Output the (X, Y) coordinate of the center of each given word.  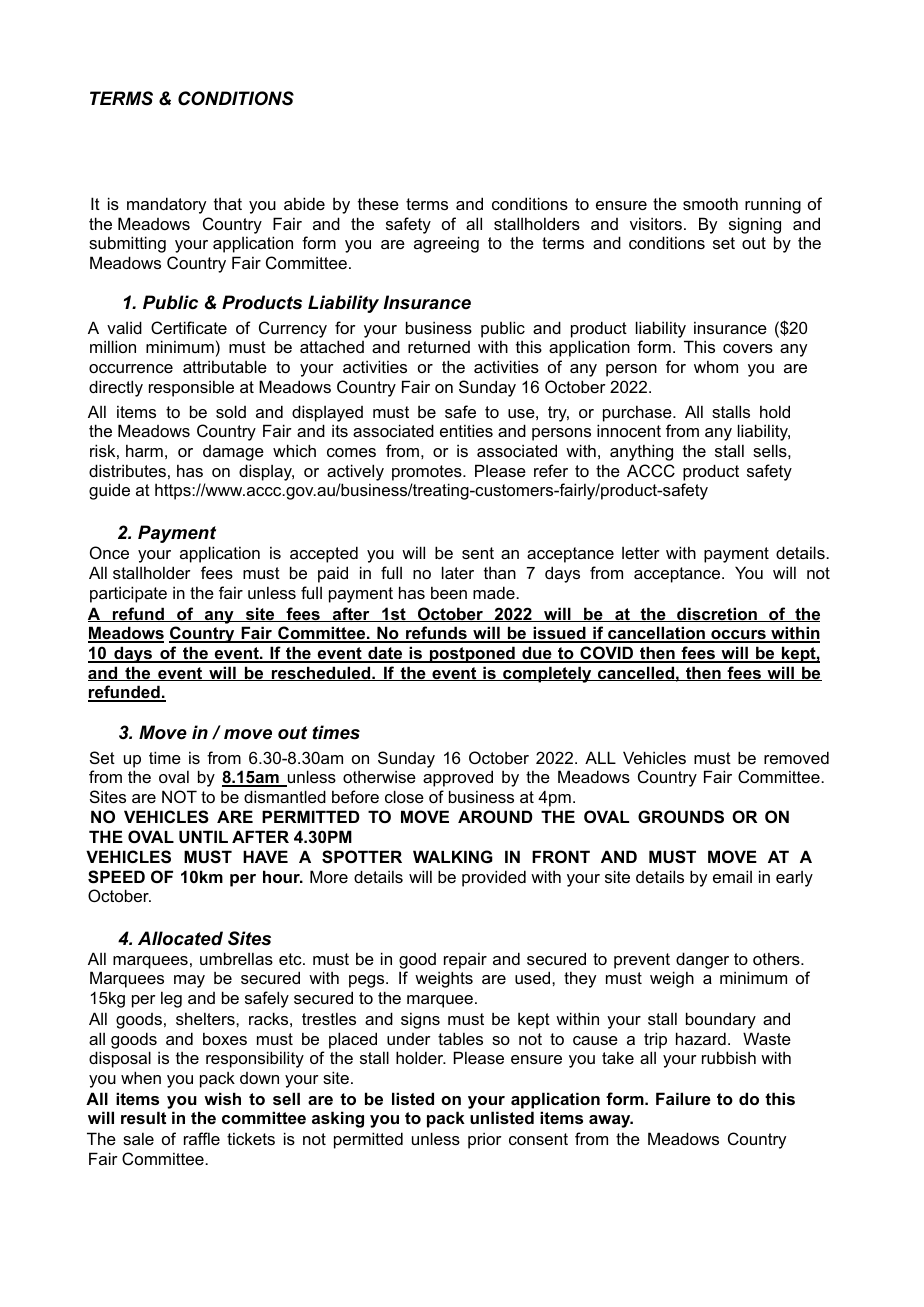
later (458, 572)
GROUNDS (681, 817)
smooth (710, 203)
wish (222, 1098)
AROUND (495, 816)
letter (641, 553)
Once (109, 552)
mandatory (166, 205)
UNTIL (203, 836)
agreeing (446, 244)
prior (485, 1140)
